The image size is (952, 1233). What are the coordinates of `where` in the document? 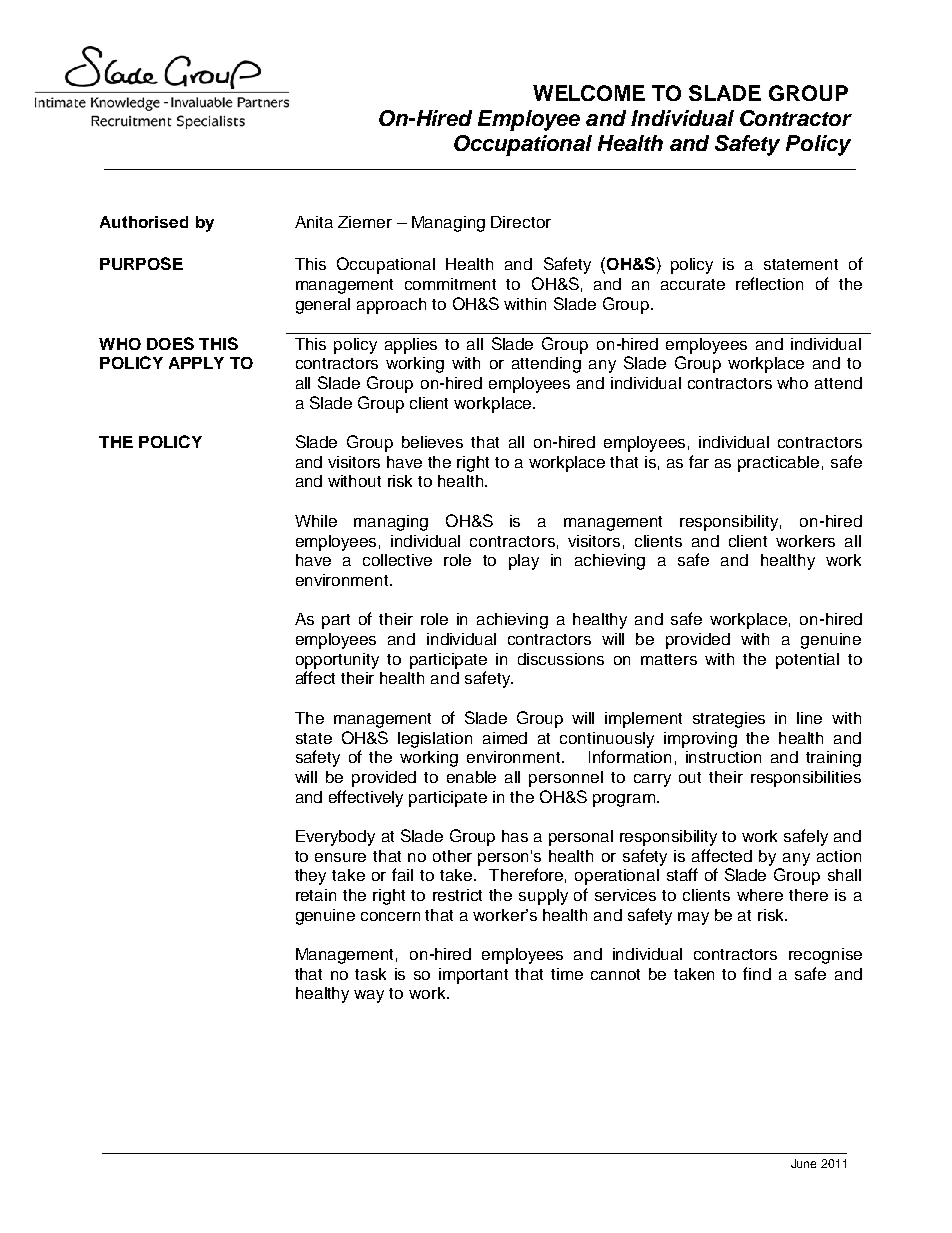 It's located at (760, 895).
